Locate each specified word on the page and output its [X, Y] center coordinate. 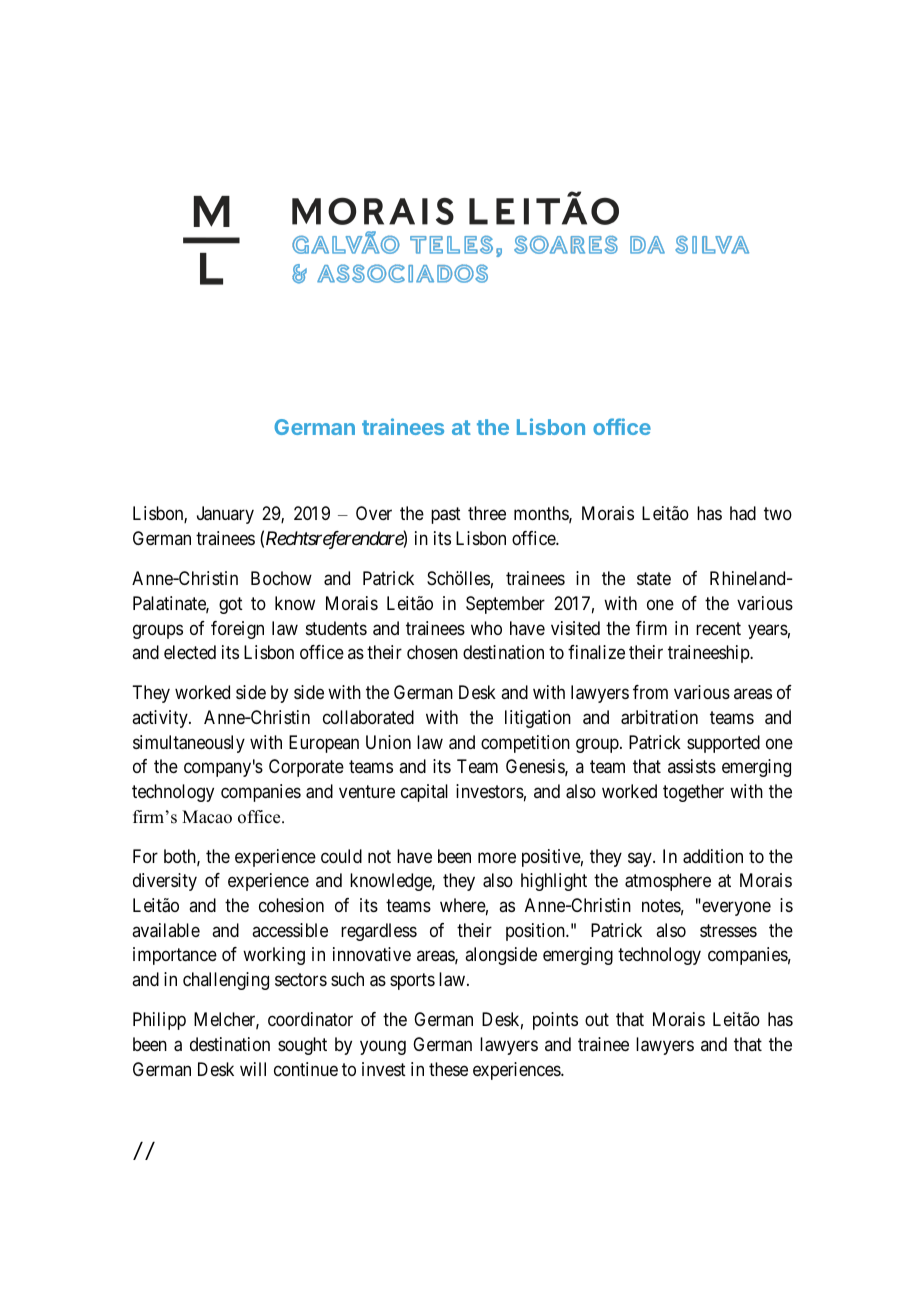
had [743, 513]
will [253, 1069]
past [446, 516]
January [225, 515]
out [597, 1020]
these [448, 1069]
